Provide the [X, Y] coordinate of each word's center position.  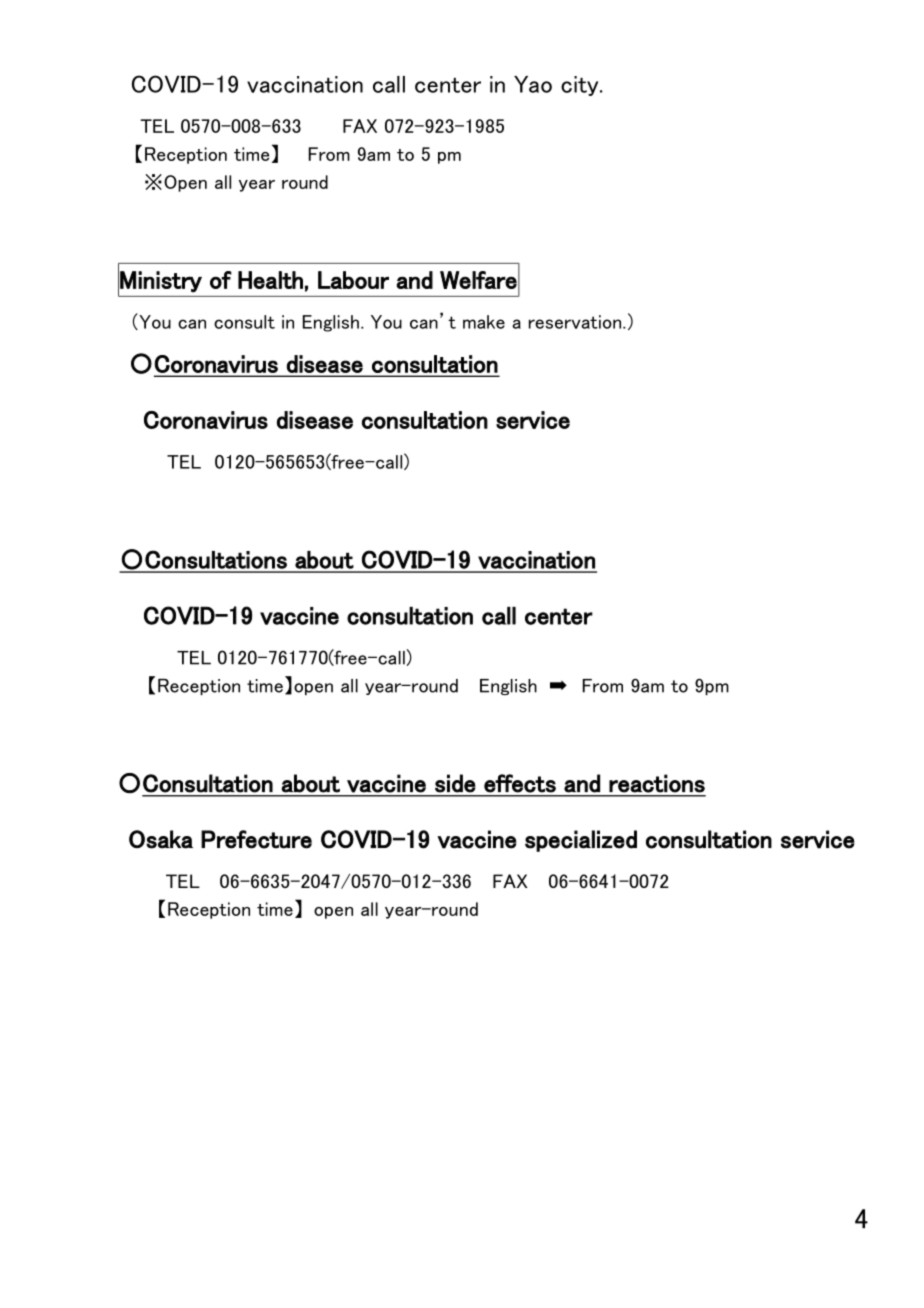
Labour [353, 280]
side [455, 783]
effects [520, 783]
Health [270, 280]
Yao [533, 84]
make [484, 322]
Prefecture [256, 839]
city [581, 86]
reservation [576, 322]
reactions [657, 783]
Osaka [161, 839]
